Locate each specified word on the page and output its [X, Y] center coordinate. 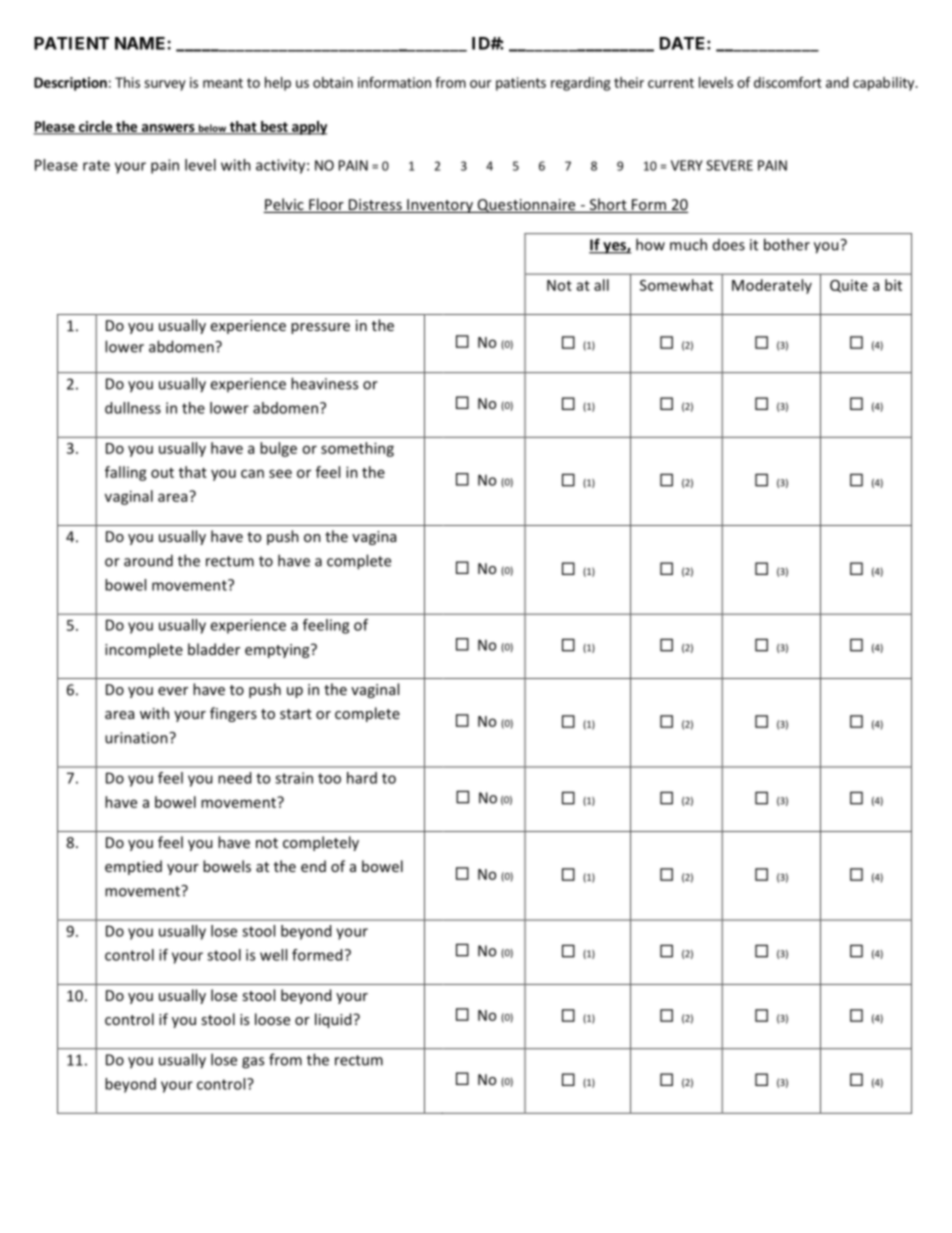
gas [253, 1063]
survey [165, 85]
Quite [849, 286]
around [148, 560]
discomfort [788, 82]
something [357, 449]
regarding [580, 84]
